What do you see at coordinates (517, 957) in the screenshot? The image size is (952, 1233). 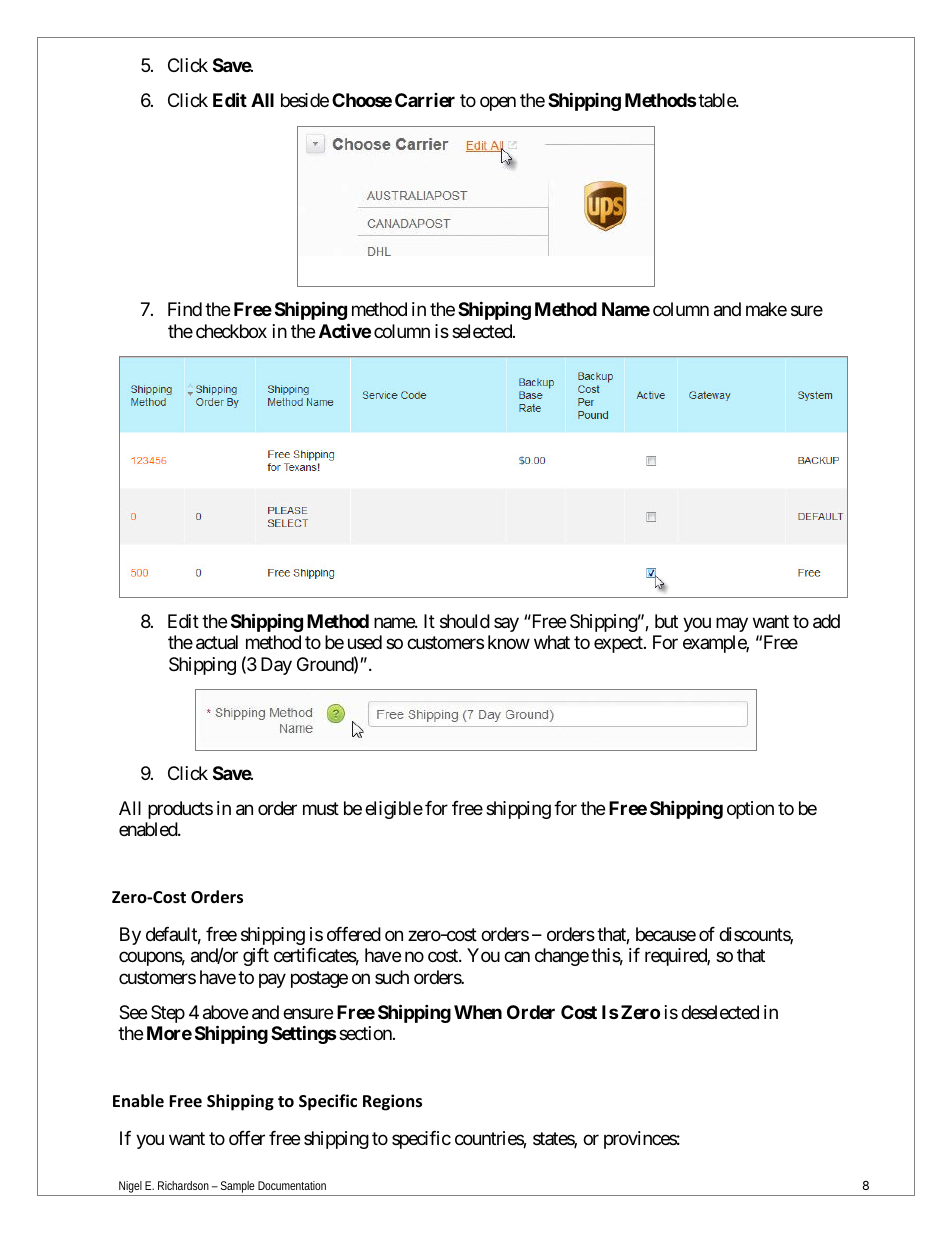 I see `can` at bounding box center [517, 957].
